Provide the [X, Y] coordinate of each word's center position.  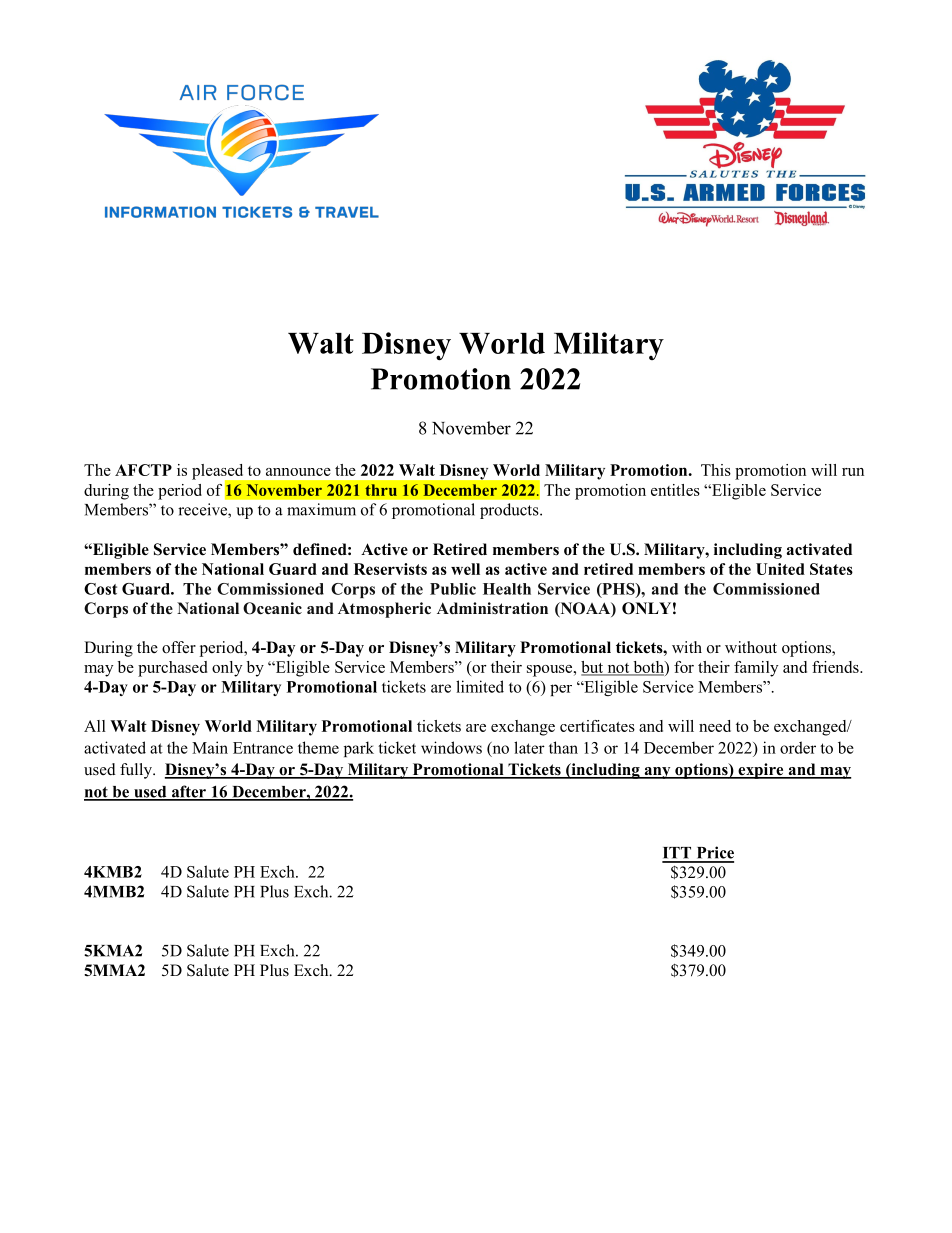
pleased [219, 473]
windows [451, 747]
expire [761, 771]
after [188, 792]
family [756, 669]
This [716, 470]
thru [381, 490]
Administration [492, 608]
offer [179, 647]
